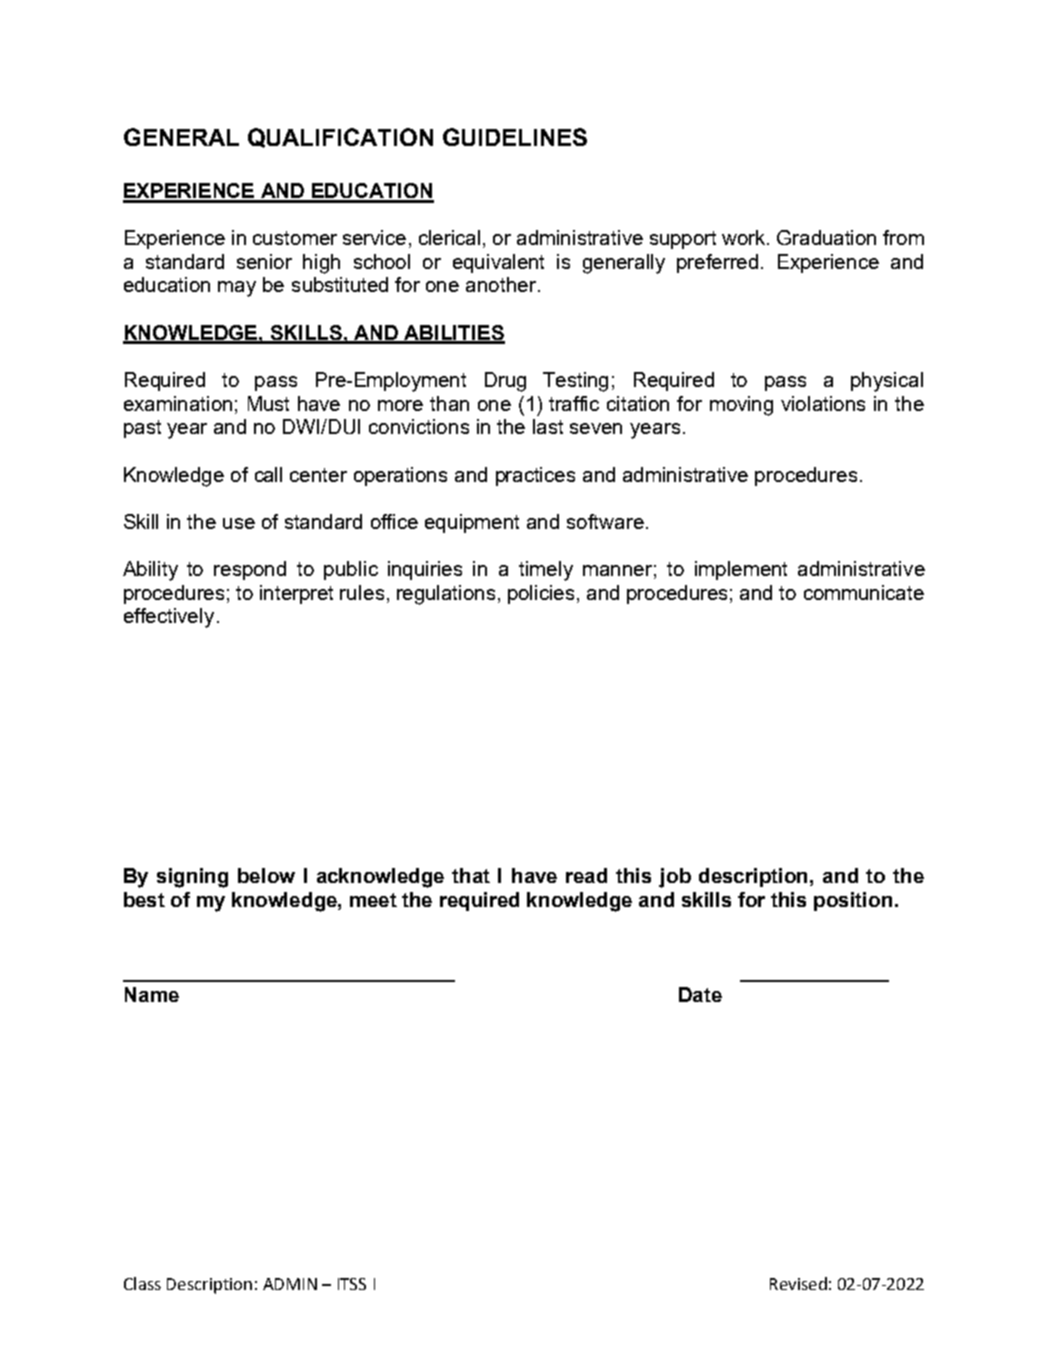 This page has width=1048, height=1357. What do you see at coordinates (515, 137) in the page?
I see `GUIDELINES` at bounding box center [515, 137].
